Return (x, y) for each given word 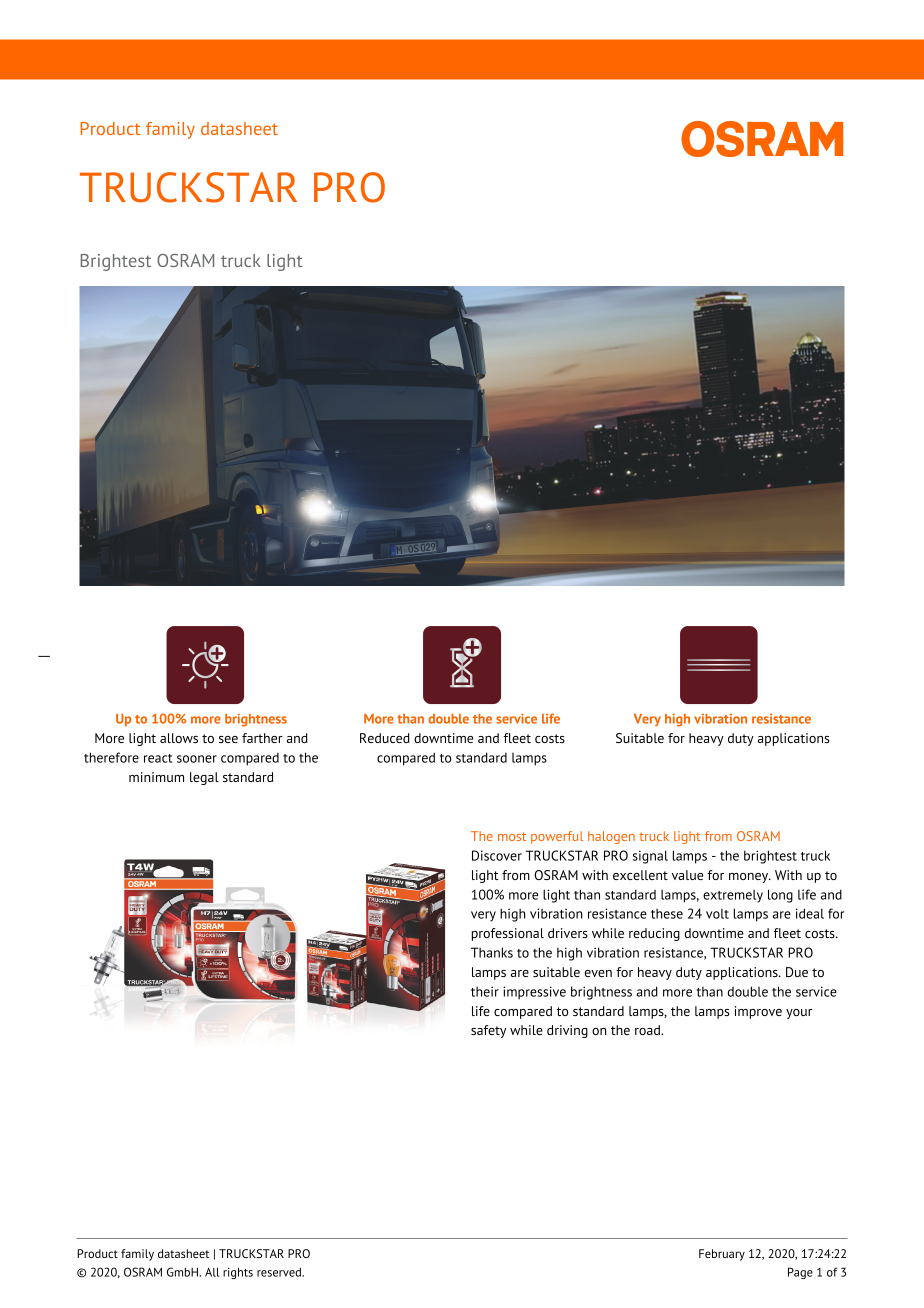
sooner (197, 759)
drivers (568, 933)
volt (717, 914)
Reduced (385, 738)
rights (238, 1273)
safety (488, 1031)
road (648, 1030)
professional (508, 934)
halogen (611, 837)
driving (567, 1031)
